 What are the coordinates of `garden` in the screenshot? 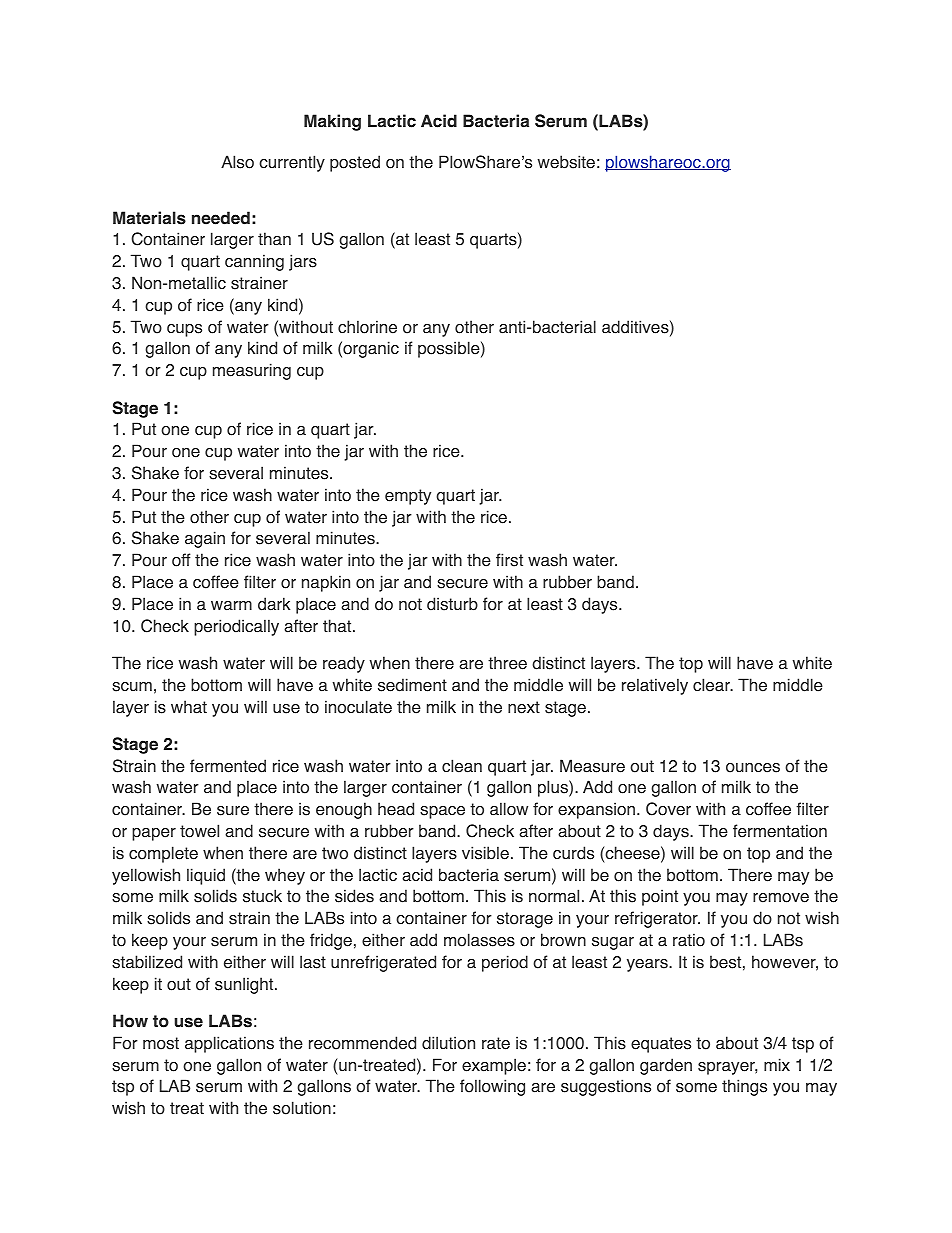 It's located at (666, 1066).
